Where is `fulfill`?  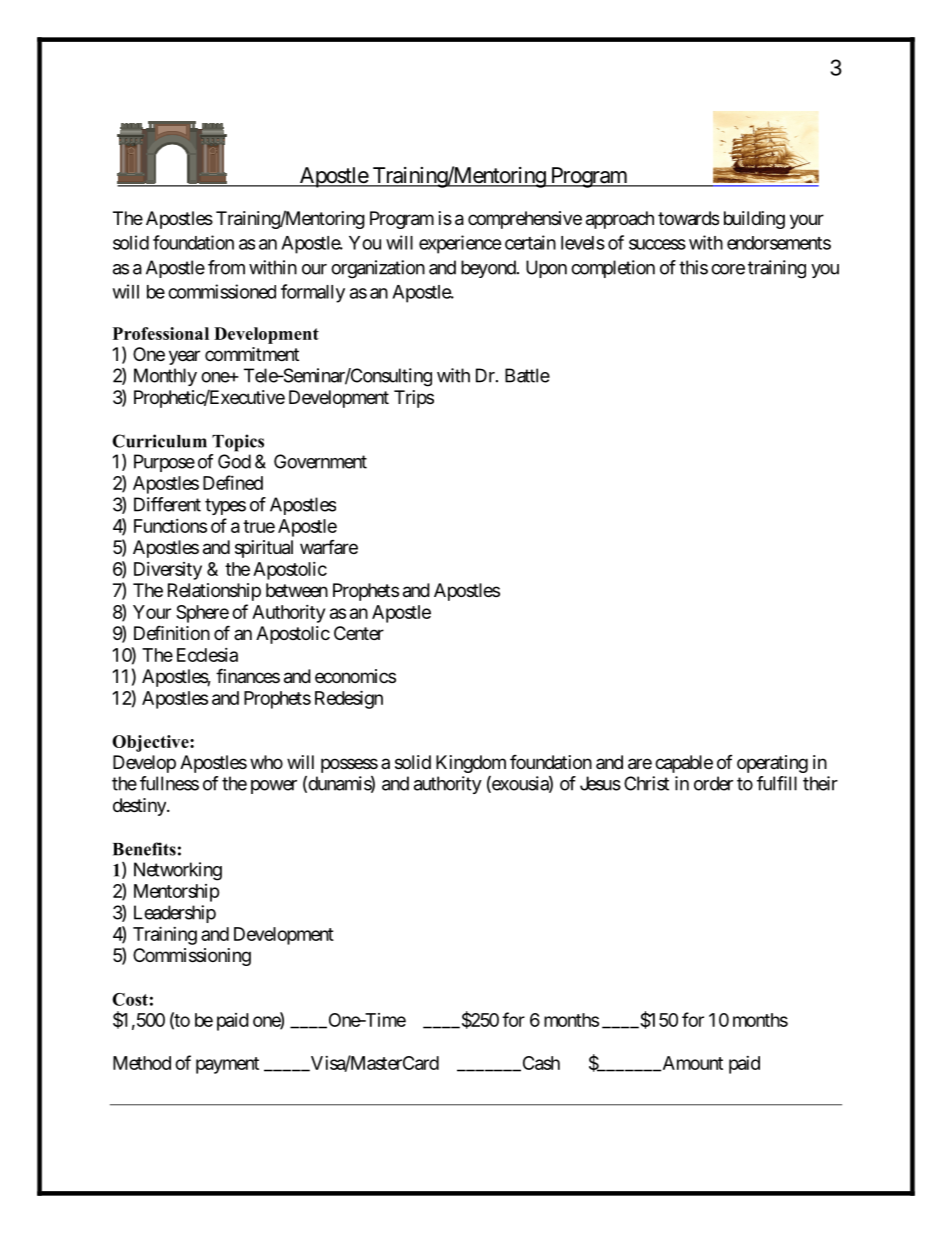
fulfill is located at coordinates (777, 783).
